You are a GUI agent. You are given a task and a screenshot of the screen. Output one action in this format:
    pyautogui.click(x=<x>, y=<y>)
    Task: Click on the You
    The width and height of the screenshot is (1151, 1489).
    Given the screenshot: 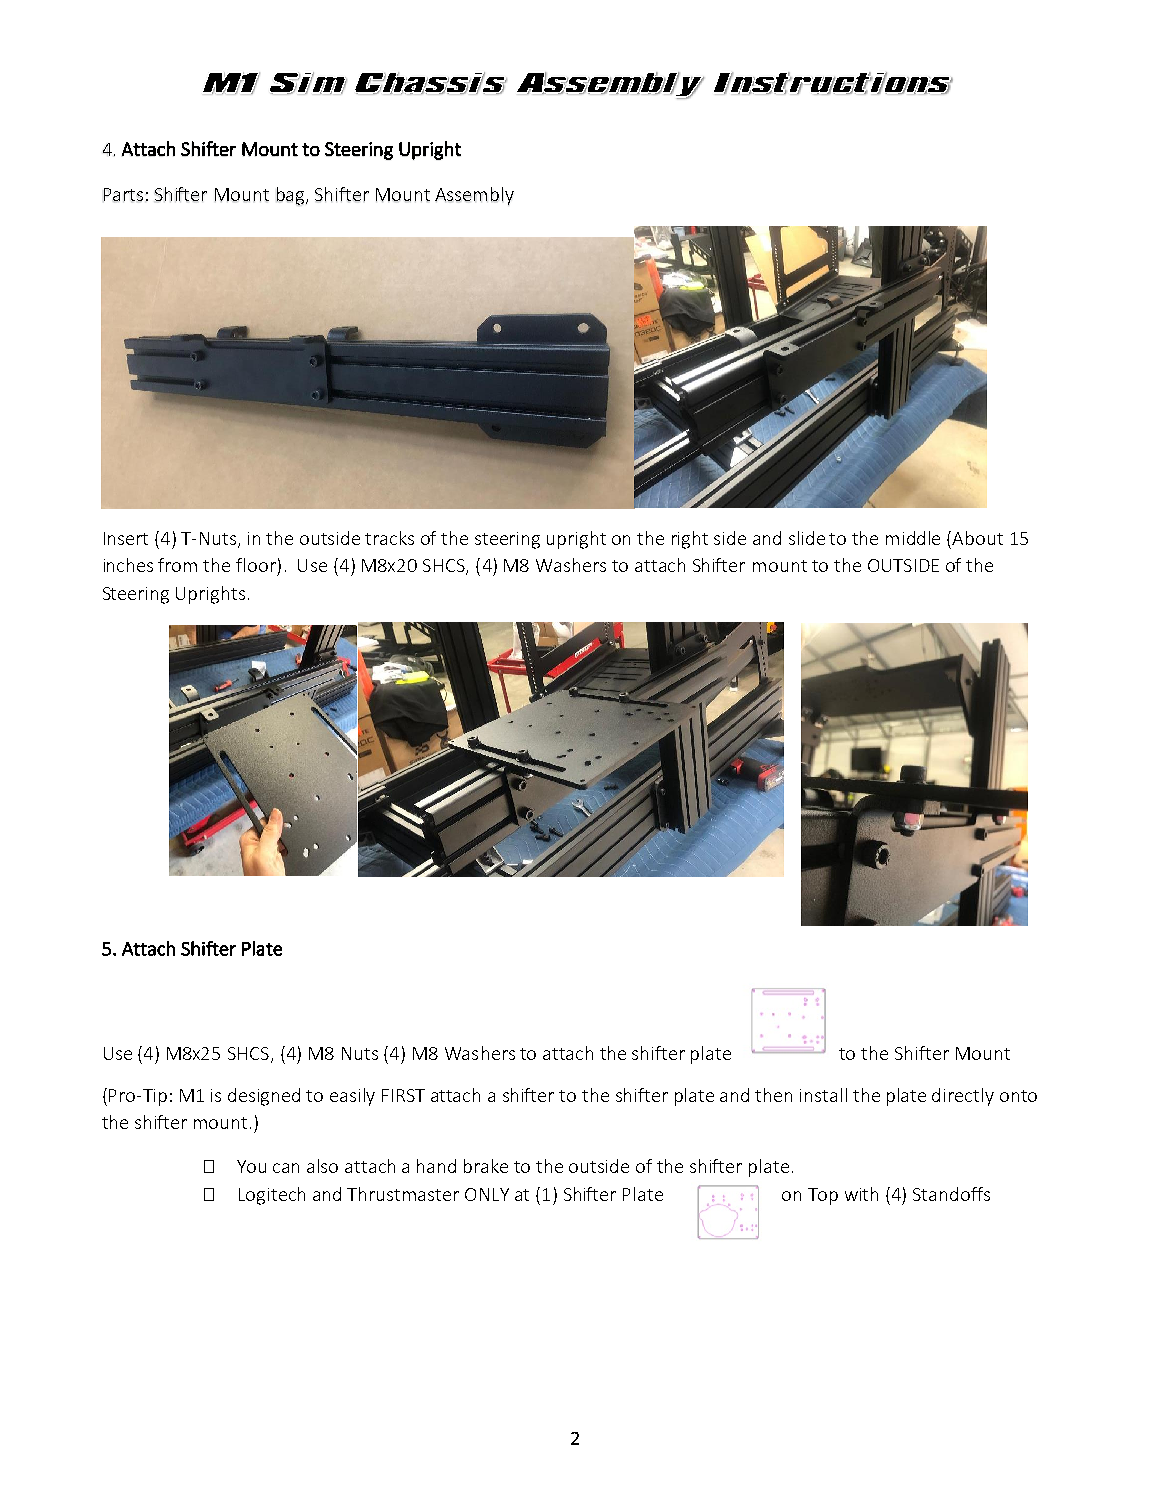 What is the action you would take?
    pyautogui.click(x=251, y=1166)
